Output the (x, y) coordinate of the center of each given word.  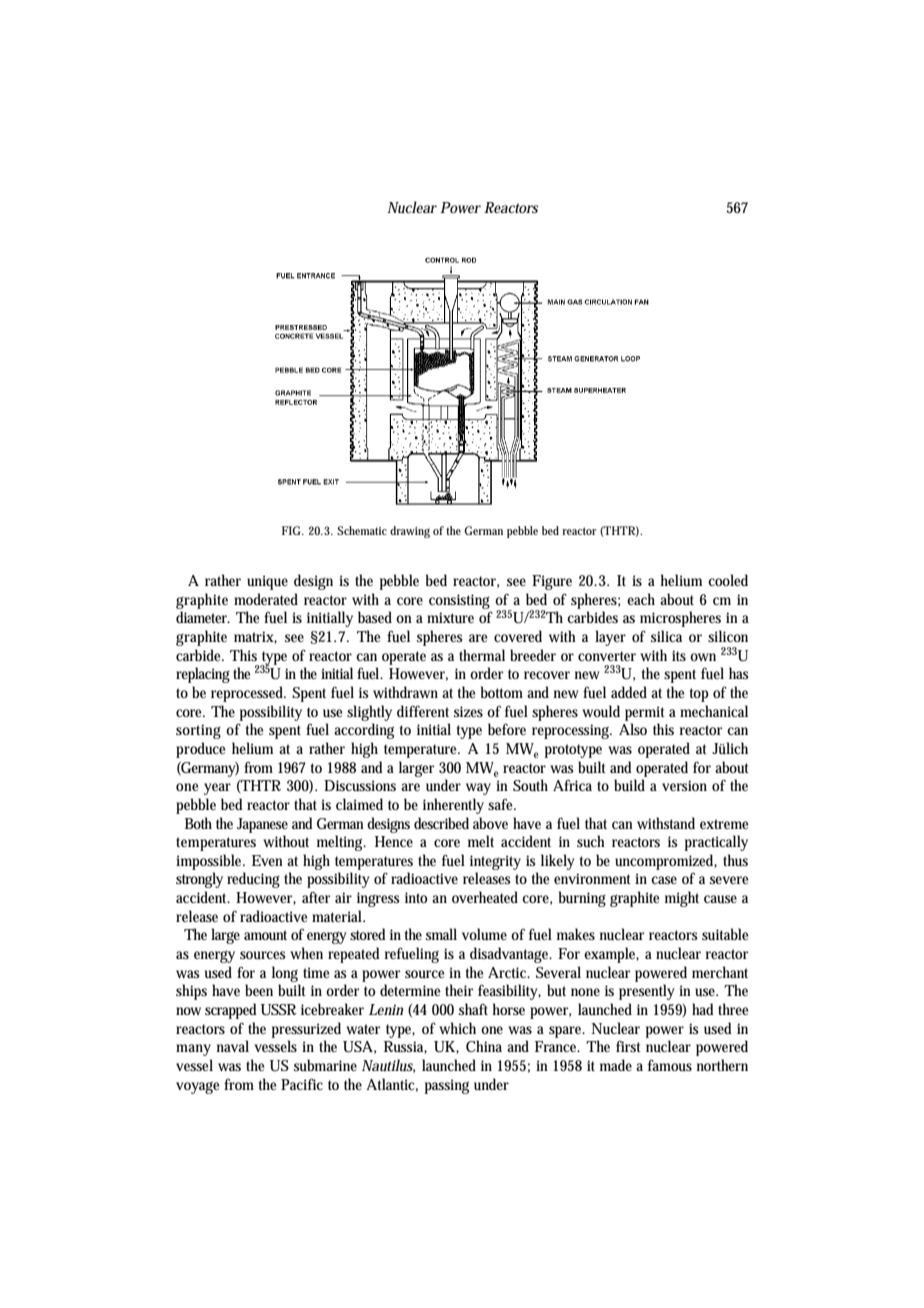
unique (267, 582)
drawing (410, 532)
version (684, 785)
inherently (453, 806)
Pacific (302, 1084)
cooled (728, 580)
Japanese (262, 825)
